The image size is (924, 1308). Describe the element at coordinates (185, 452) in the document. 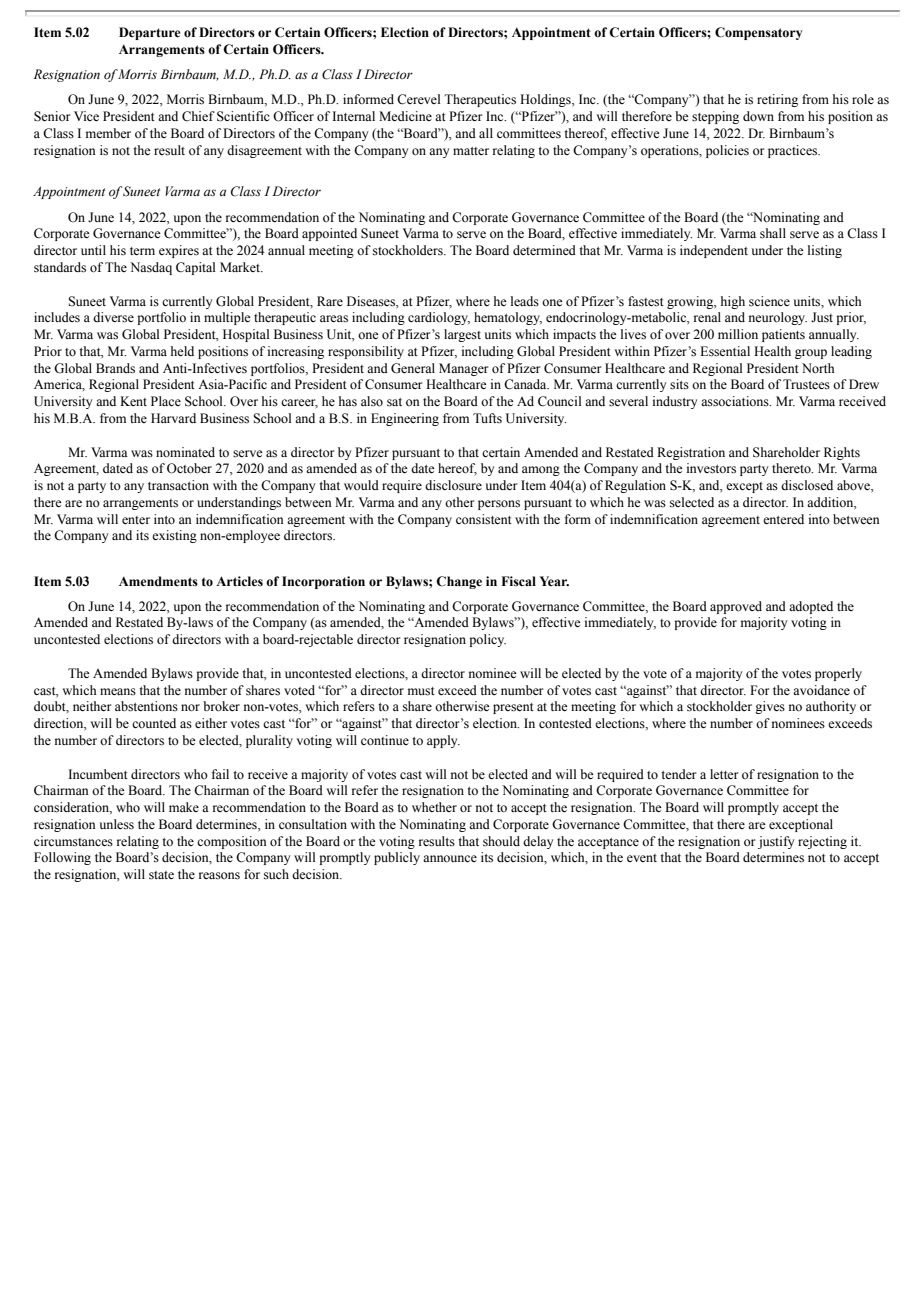

I see `nominated` at that location.
